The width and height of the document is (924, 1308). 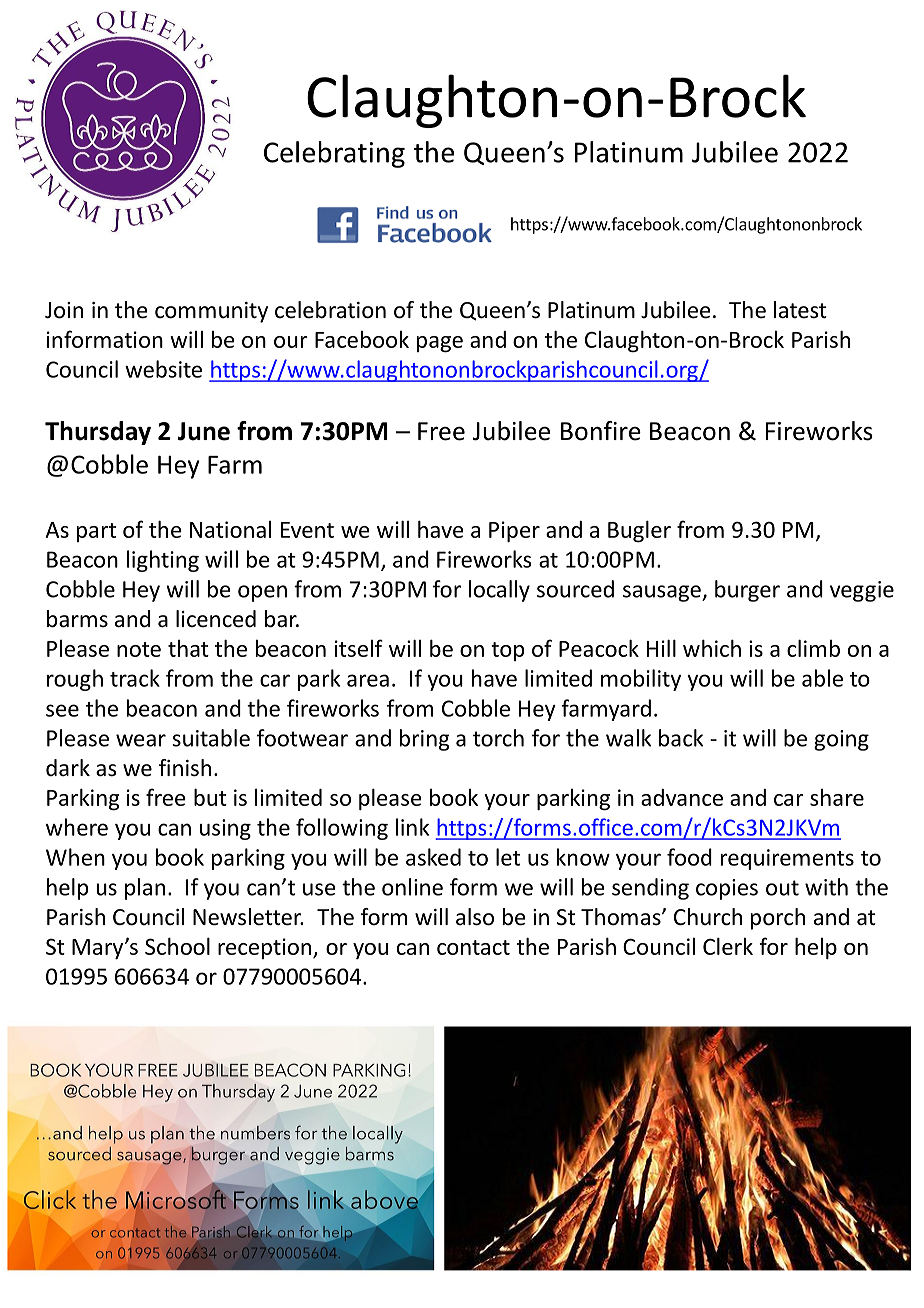 I want to click on burger, so click(x=747, y=591).
